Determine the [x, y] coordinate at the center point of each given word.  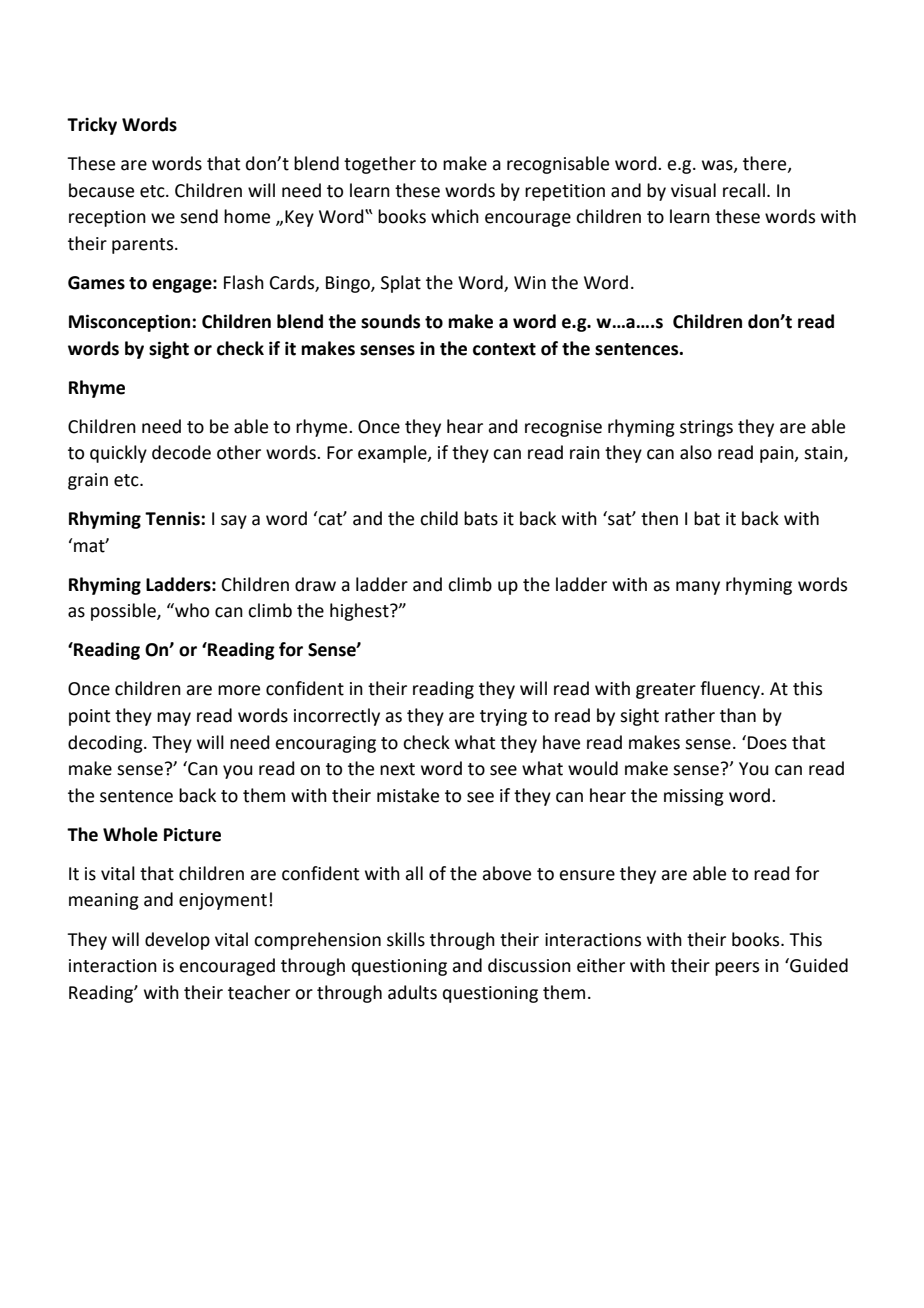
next [397, 769]
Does [767, 743]
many [698, 588]
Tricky [92, 126]
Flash [244, 282]
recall [744, 190]
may [174, 719]
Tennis [173, 518]
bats [481, 518]
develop [177, 941]
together [380, 165]
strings [706, 428]
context [504, 349]
